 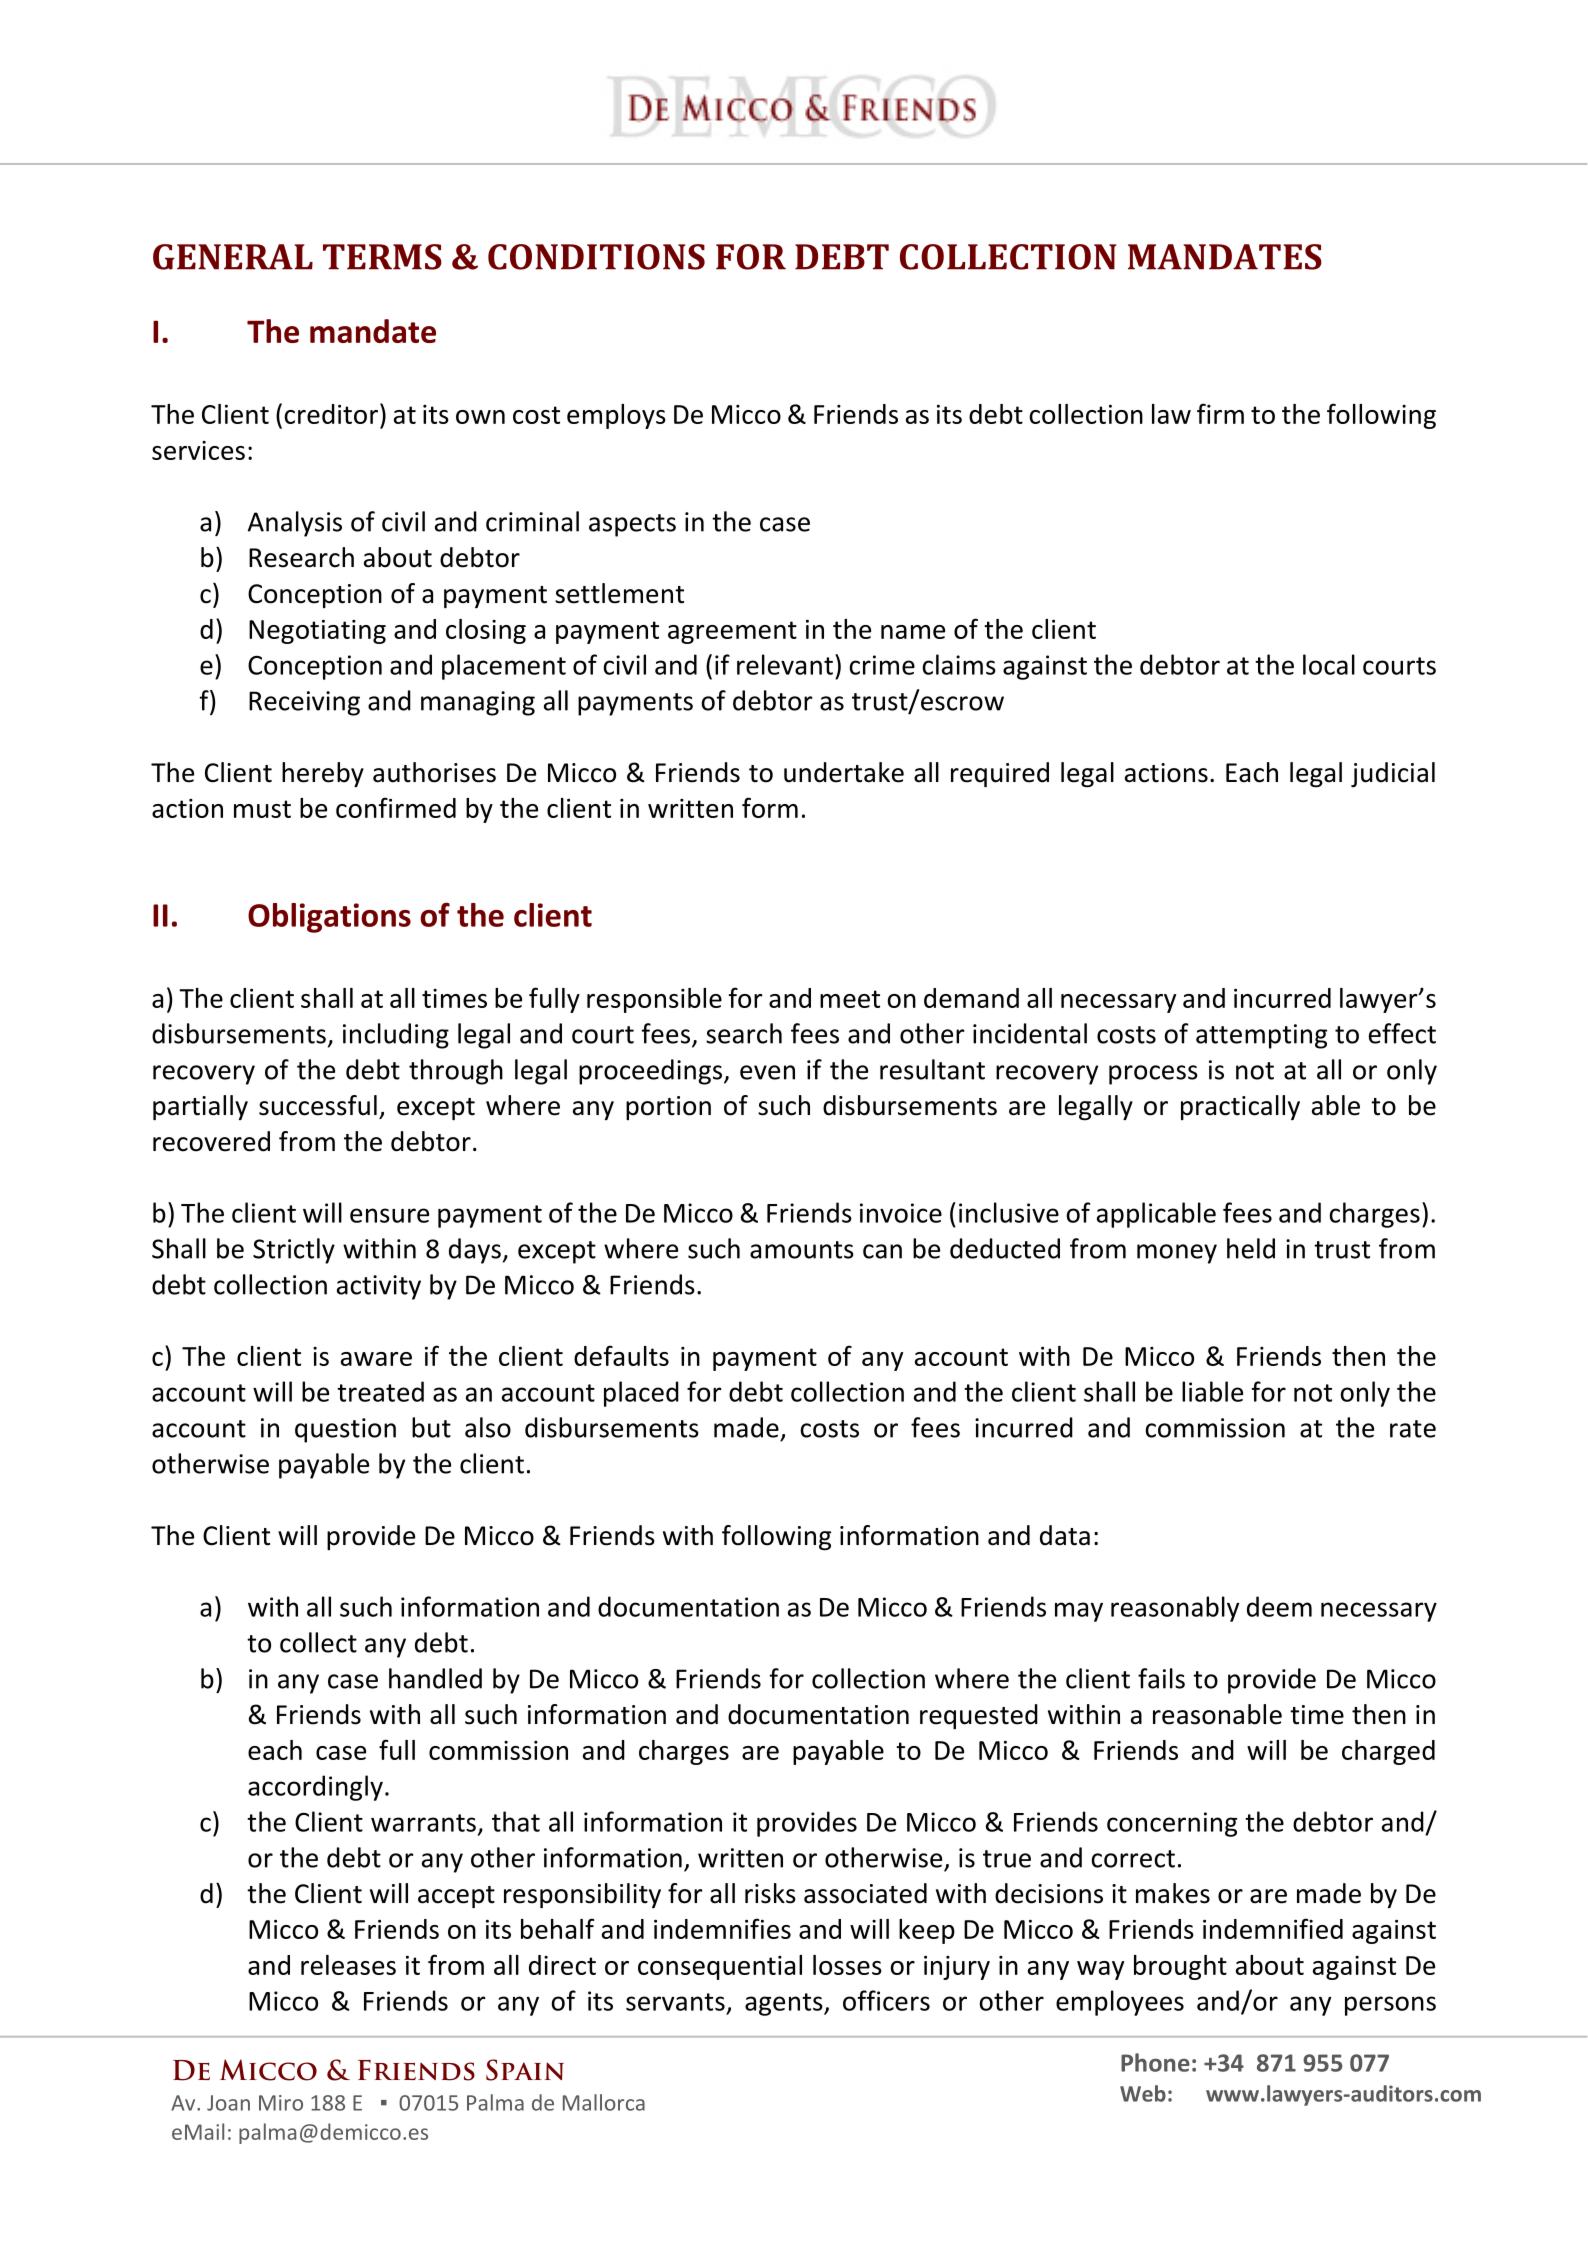 What do you see at coordinates (382, 257) in the screenshot?
I see `TERMS` at bounding box center [382, 257].
